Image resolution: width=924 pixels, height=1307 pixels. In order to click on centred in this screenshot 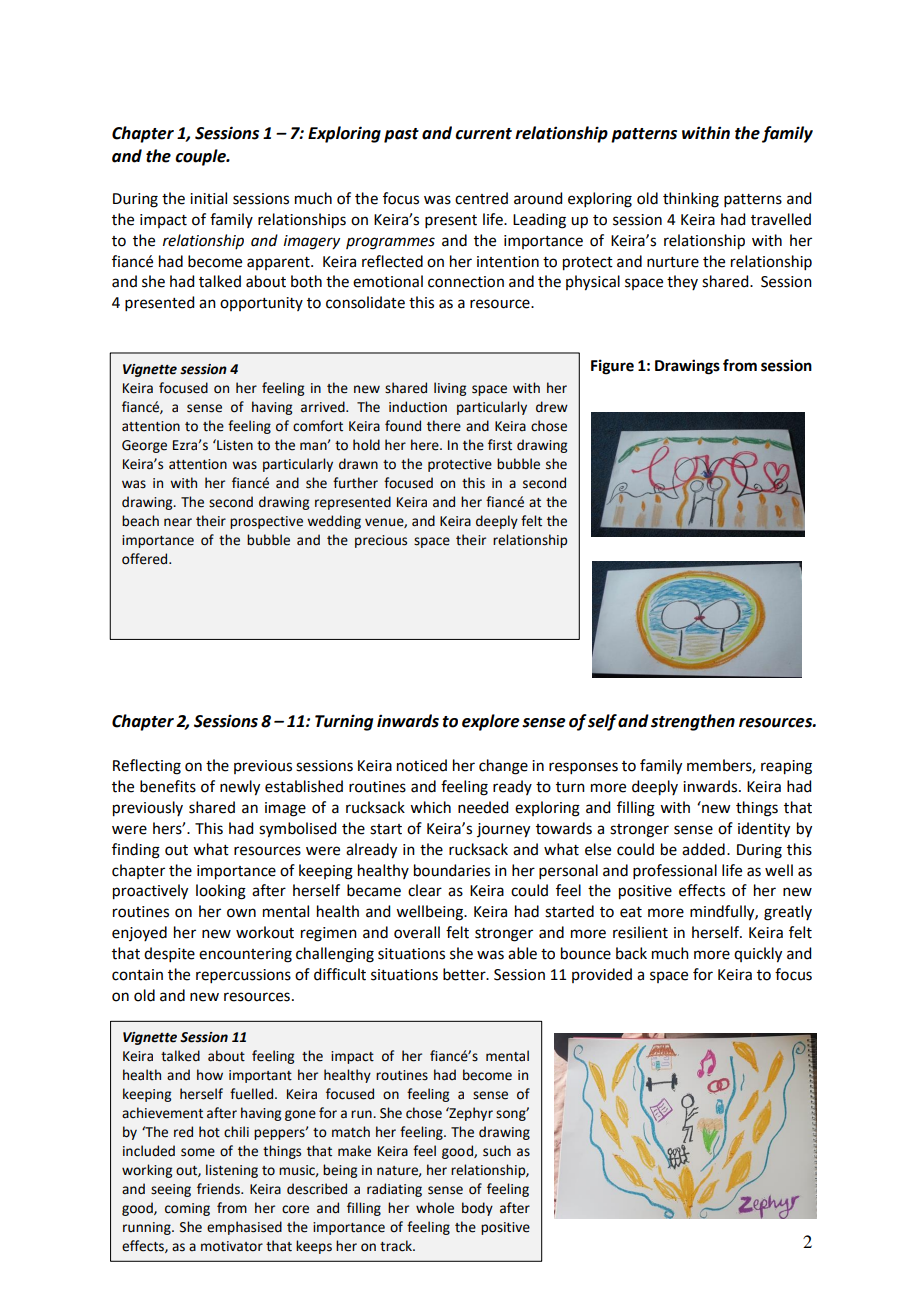, I will do `click(481, 198)`.
